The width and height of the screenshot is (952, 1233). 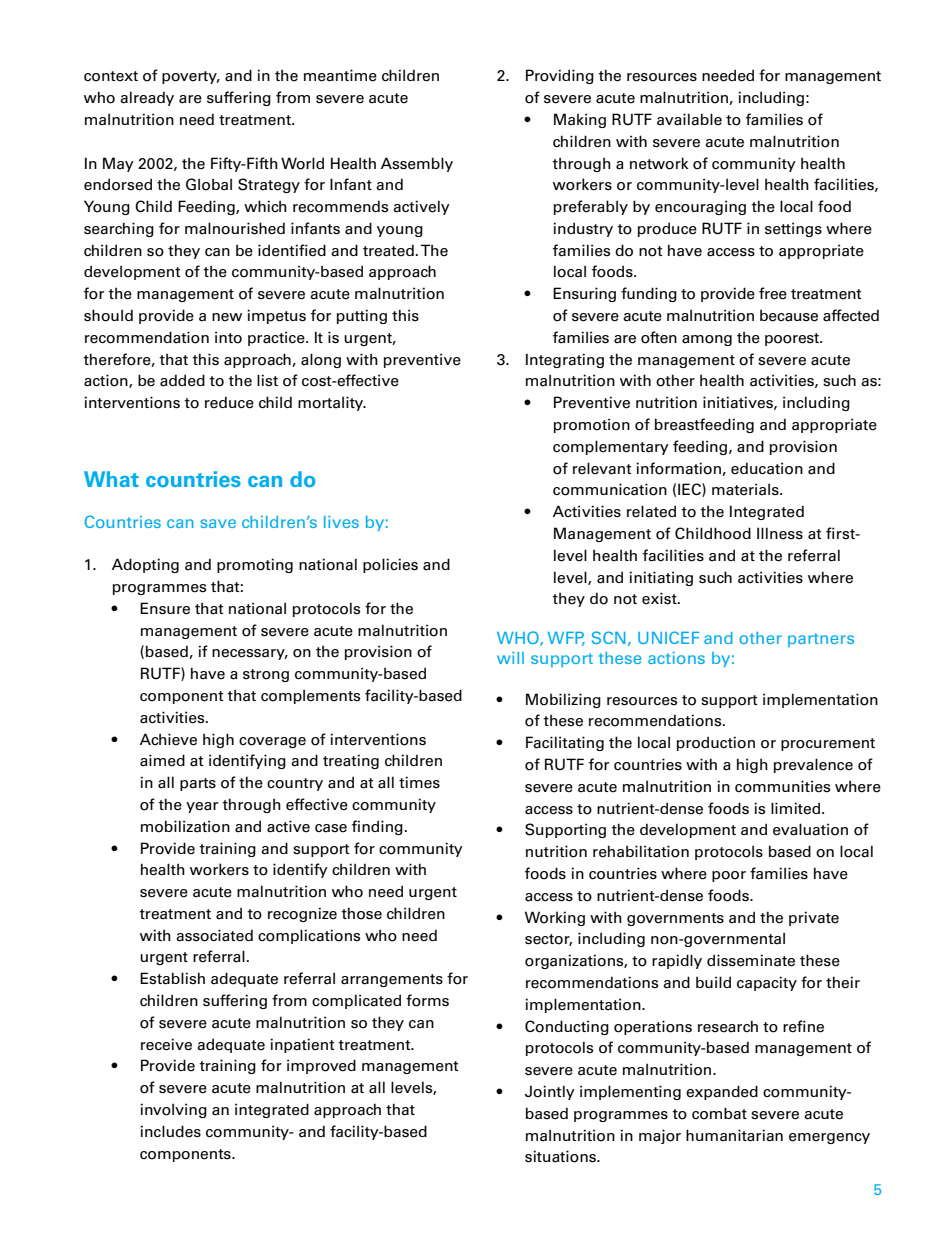 What do you see at coordinates (170, 1131) in the screenshot?
I see `includes` at bounding box center [170, 1131].
